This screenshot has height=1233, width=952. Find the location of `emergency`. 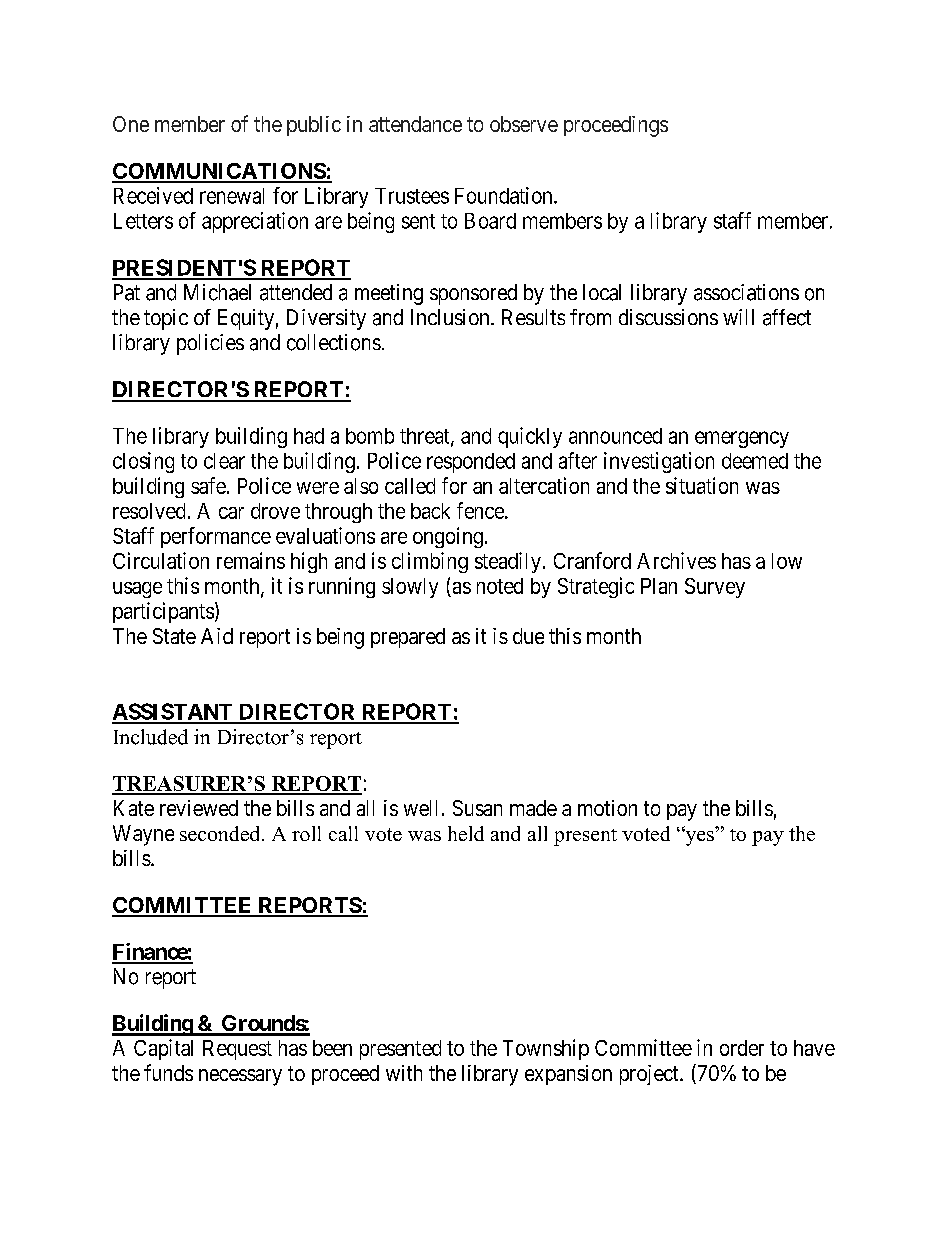

emergency is located at coordinates (742, 439).
